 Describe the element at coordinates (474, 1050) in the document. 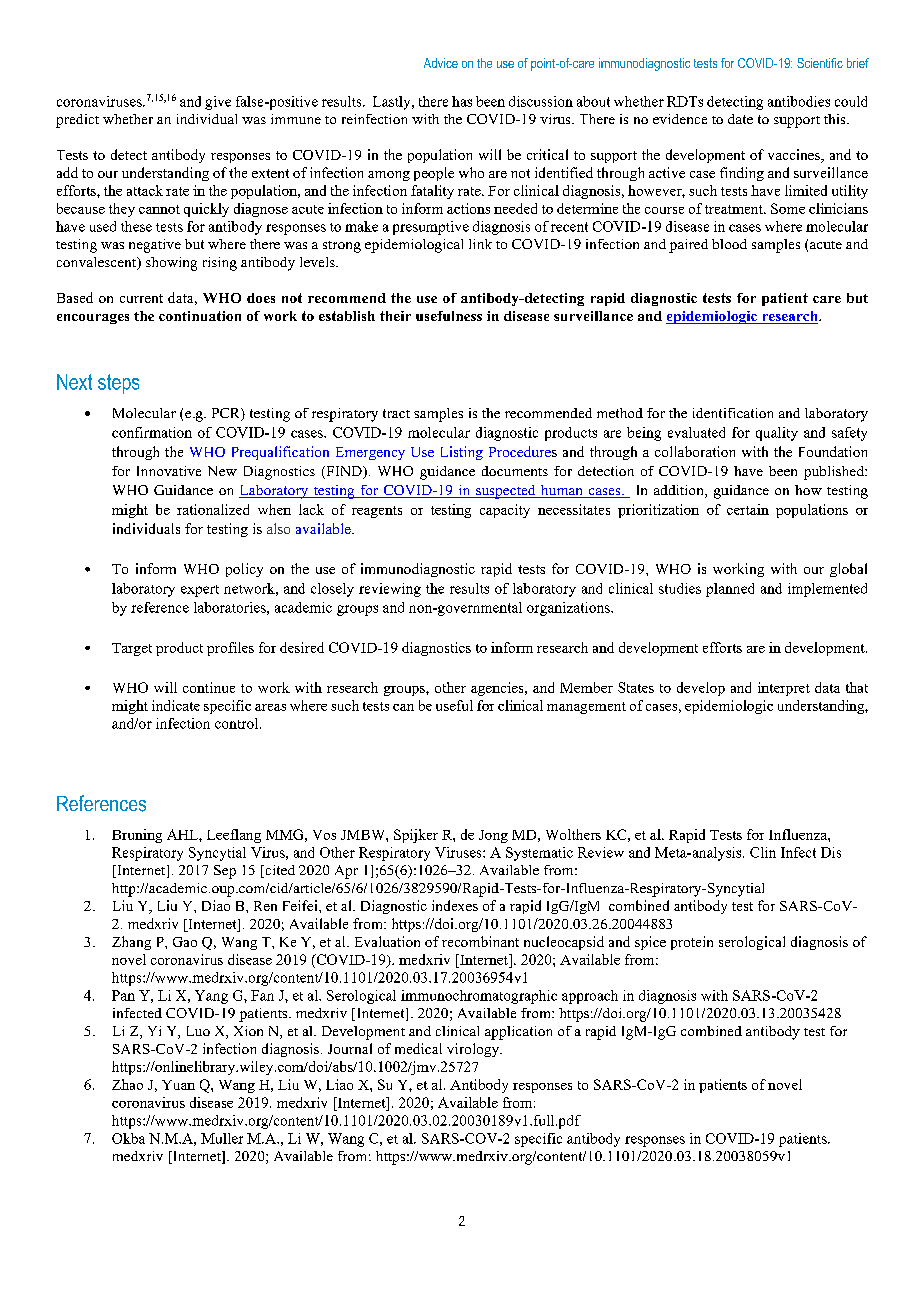

I see `virology` at that location.
